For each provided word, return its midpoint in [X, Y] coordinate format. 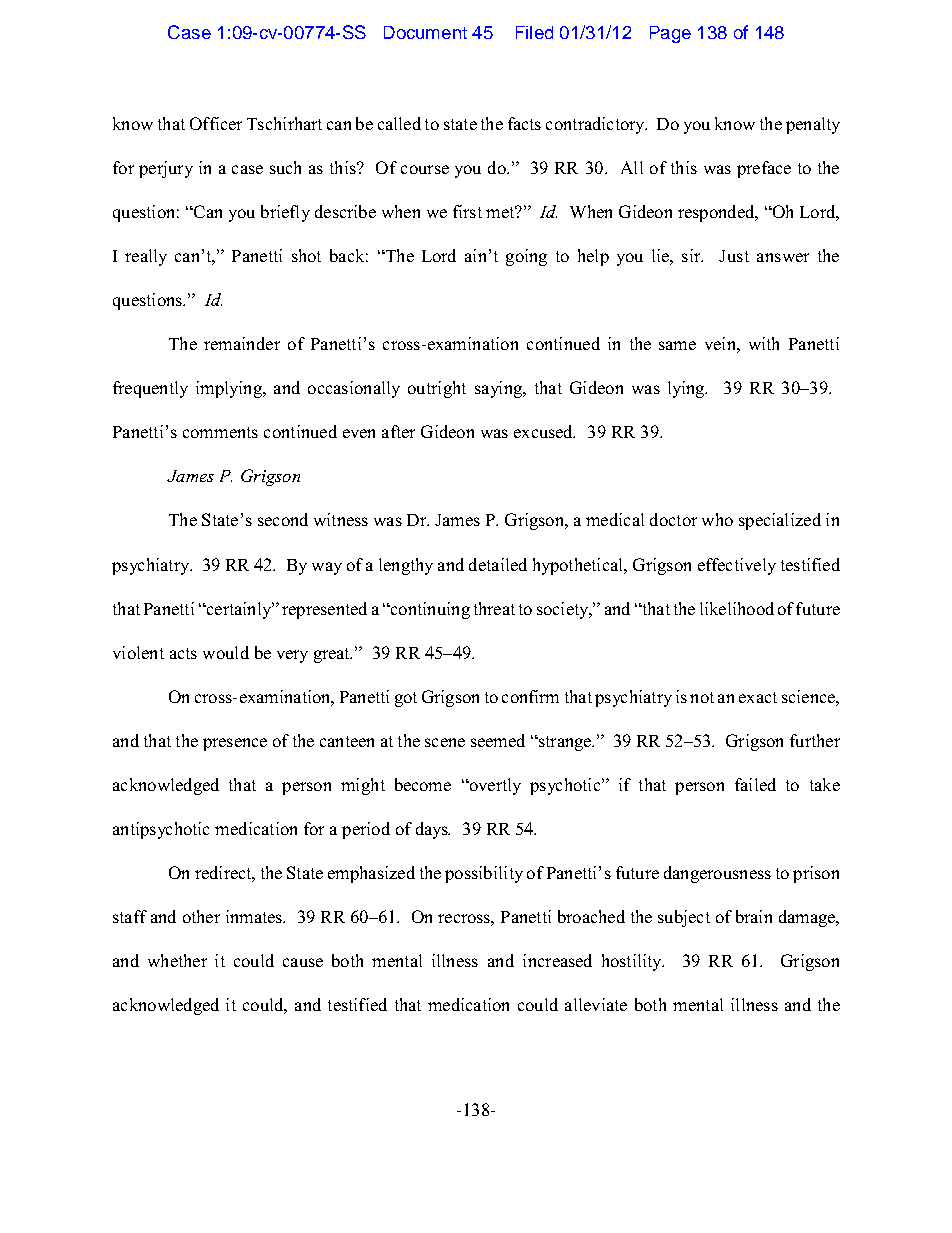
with [764, 343]
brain [754, 916]
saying [499, 389]
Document [425, 32]
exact [758, 697]
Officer [216, 123]
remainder [242, 343]
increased [557, 960]
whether [177, 960]
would [226, 652]
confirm [530, 696]
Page [670, 34]
